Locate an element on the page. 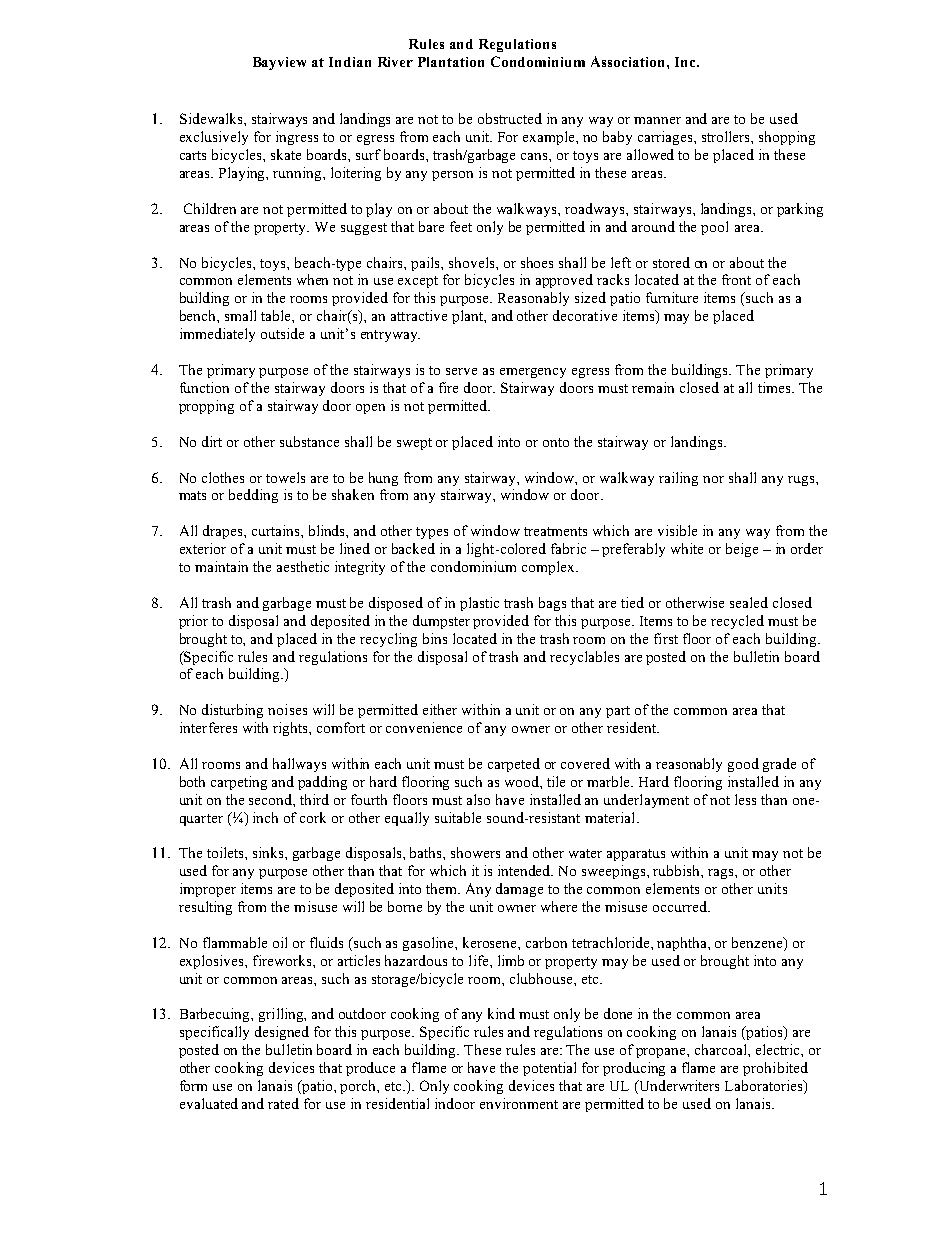  ingress is located at coordinates (297, 138).
